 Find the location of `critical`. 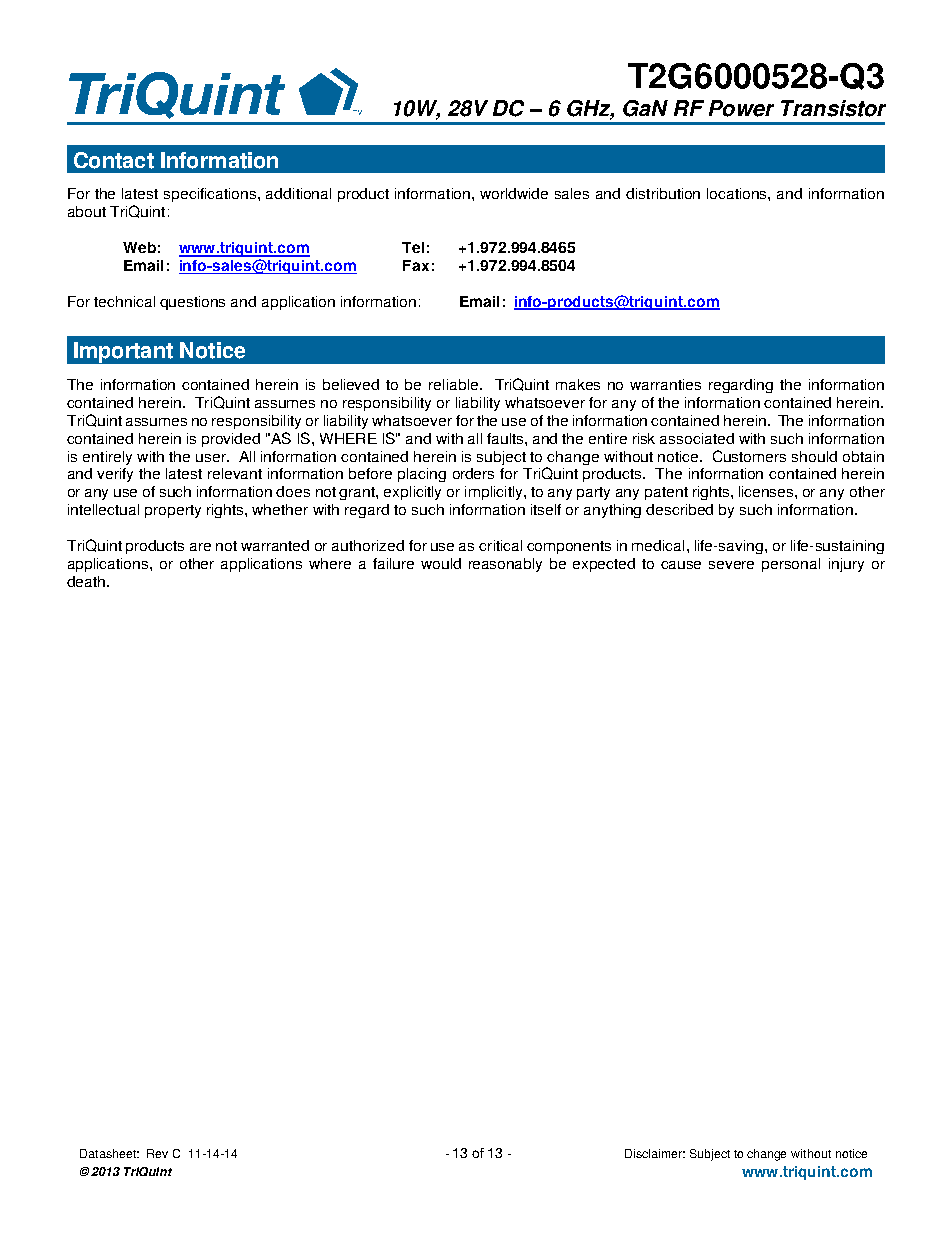

critical is located at coordinates (500, 545).
